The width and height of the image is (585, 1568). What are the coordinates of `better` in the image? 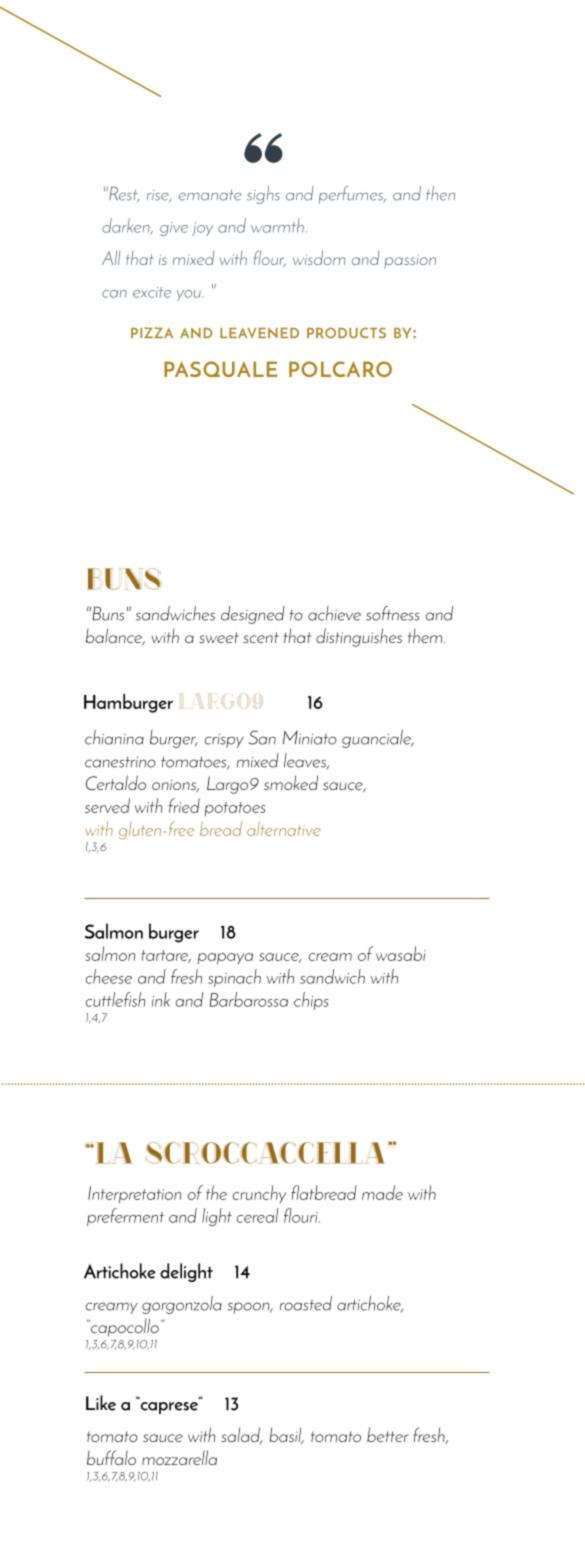 It's located at (388, 1434).
